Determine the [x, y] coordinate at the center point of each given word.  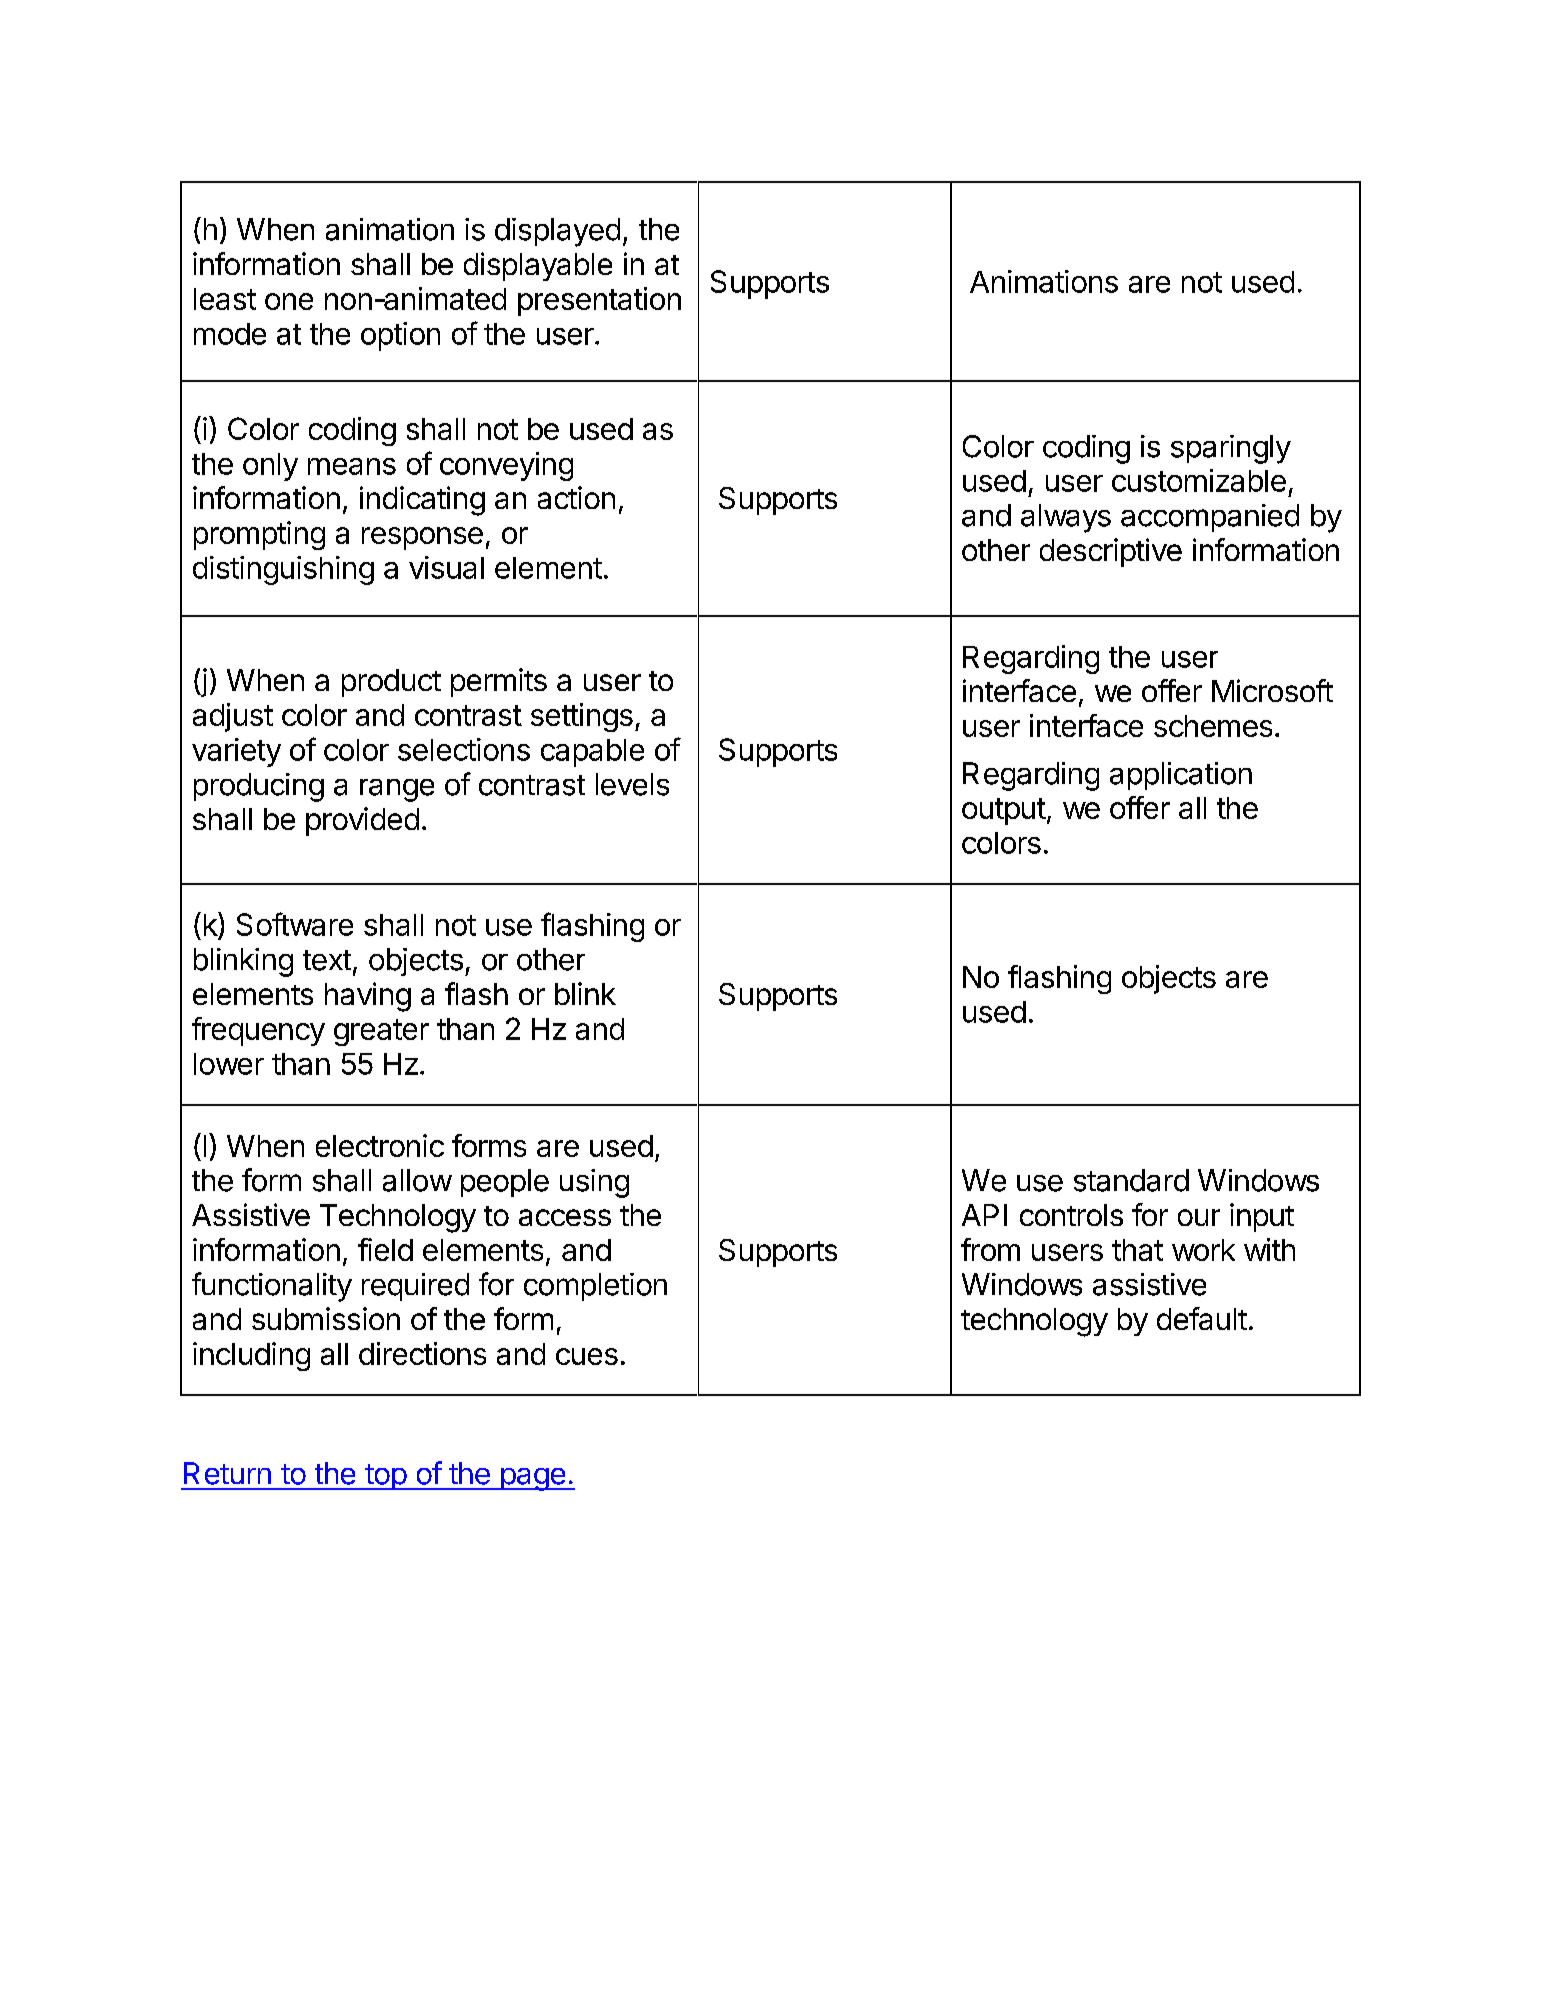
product [391, 683]
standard [1131, 1180]
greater [381, 1032]
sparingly [1231, 449]
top [385, 1477]
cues [587, 1356]
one [289, 301]
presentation [599, 301]
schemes [1213, 726]
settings [582, 717]
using [594, 1183]
